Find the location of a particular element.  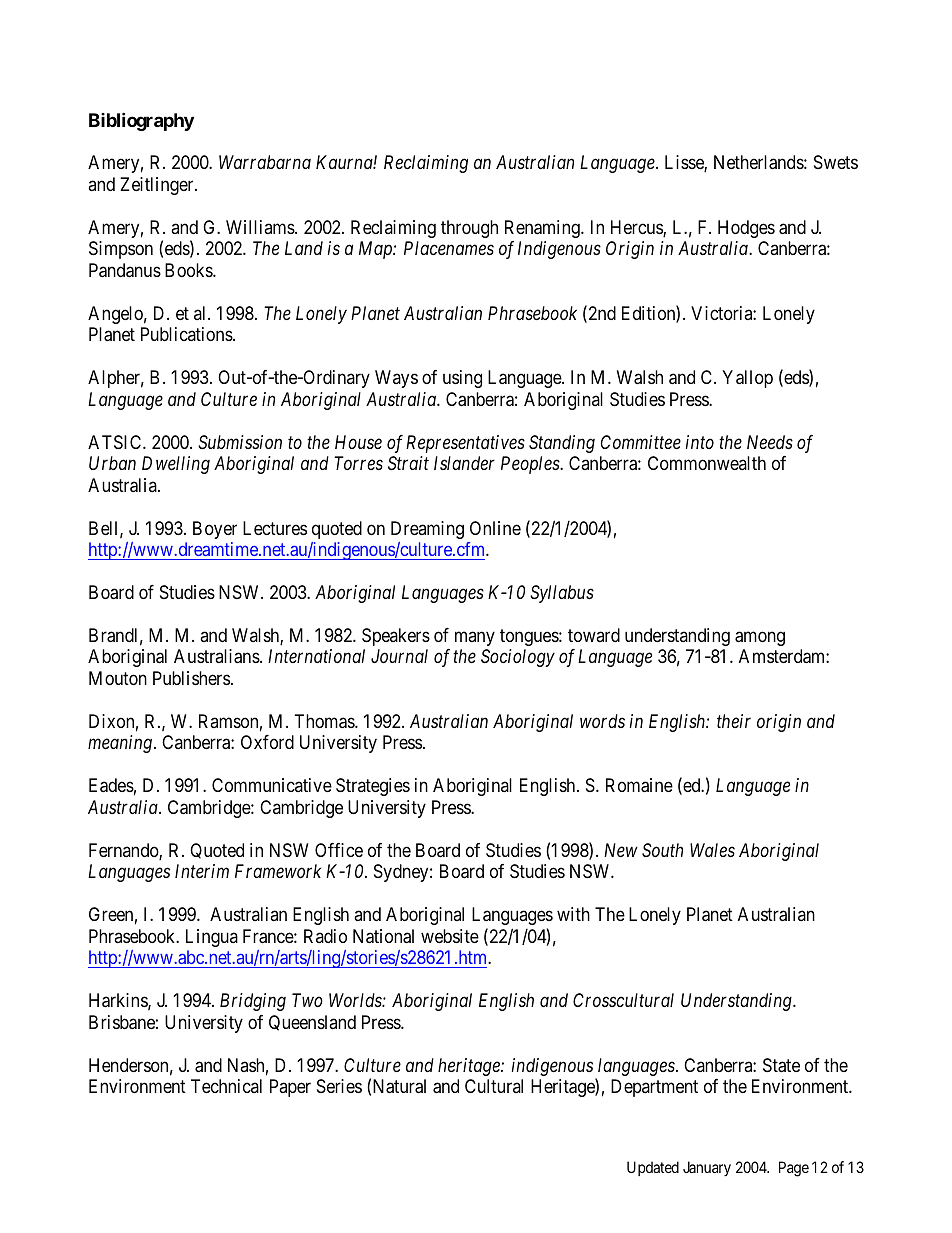

Boyer is located at coordinates (215, 530).
